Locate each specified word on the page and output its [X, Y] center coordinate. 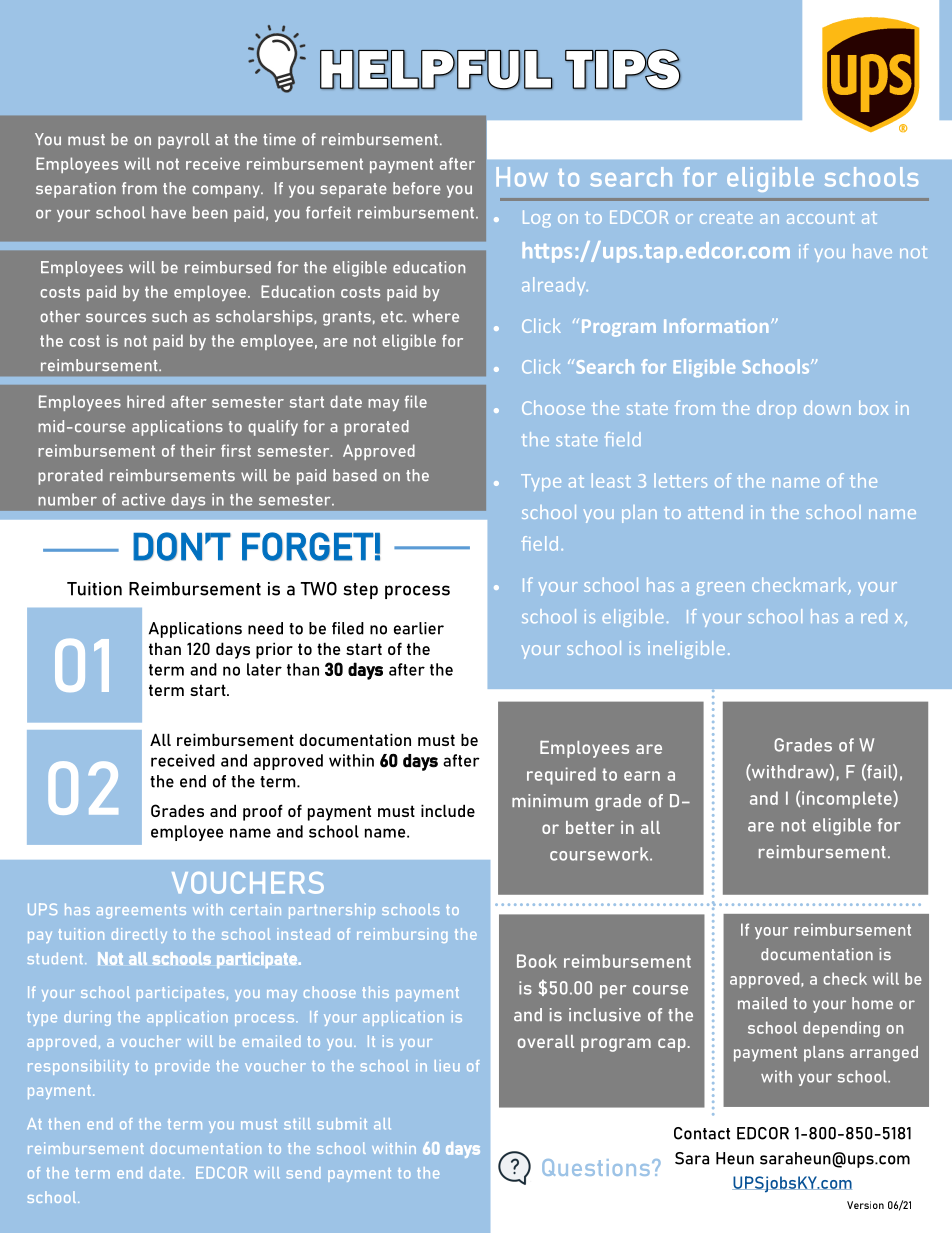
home [872, 1003]
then [64, 1124]
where [436, 316]
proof [263, 812]
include [448, 810]
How [522, 177]
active [143, 499]
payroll [184, 141]
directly [139, 935]
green [720, 589]
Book [537, 961]
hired [145, 401]
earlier [419, 628]
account [821, 218]
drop [776, 410]
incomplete [847, 800]
